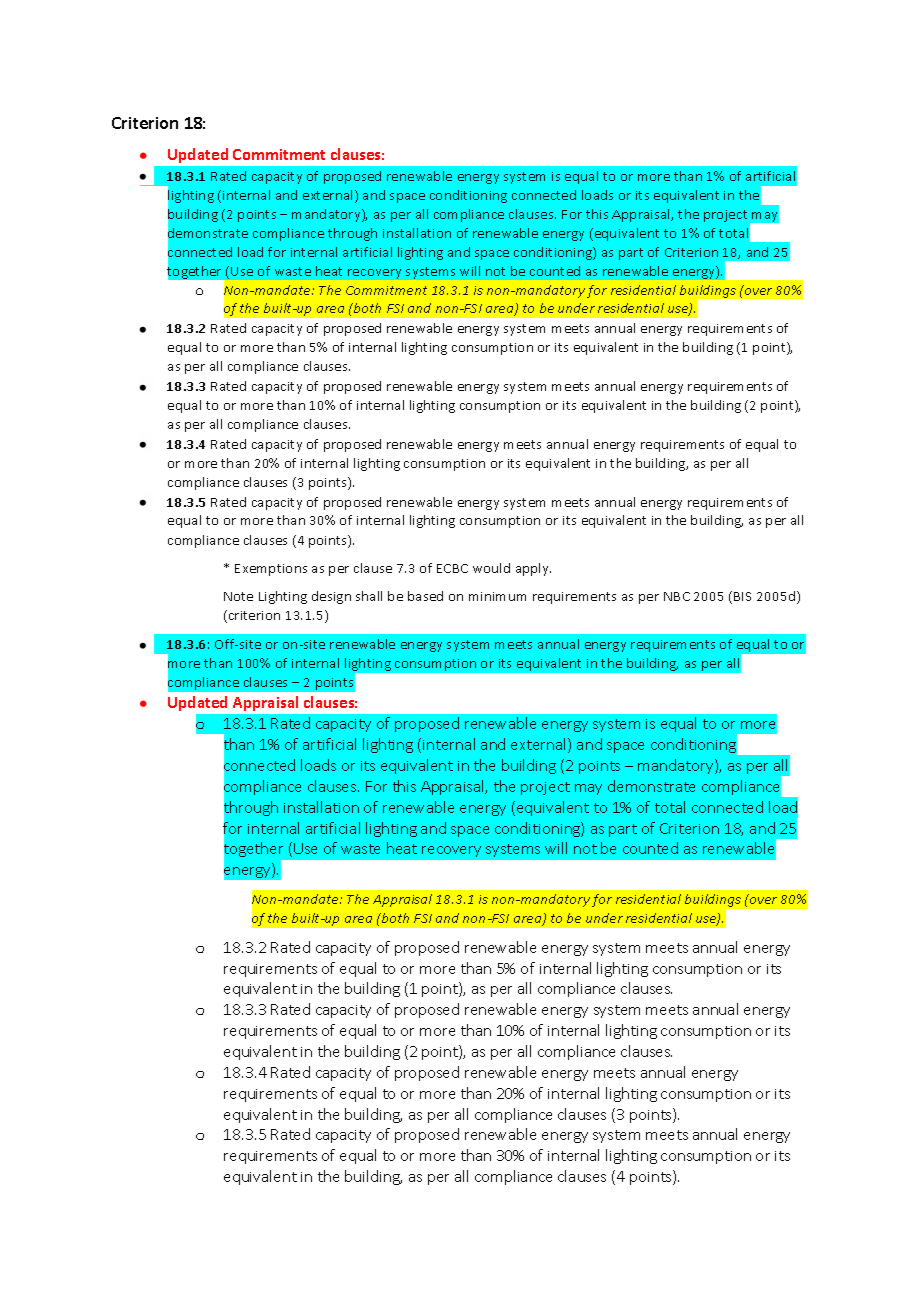 The width and height of the page is (924, 1308). Describe the element at coordinates (677, 596) in the page. I see `NBC` at that location.
